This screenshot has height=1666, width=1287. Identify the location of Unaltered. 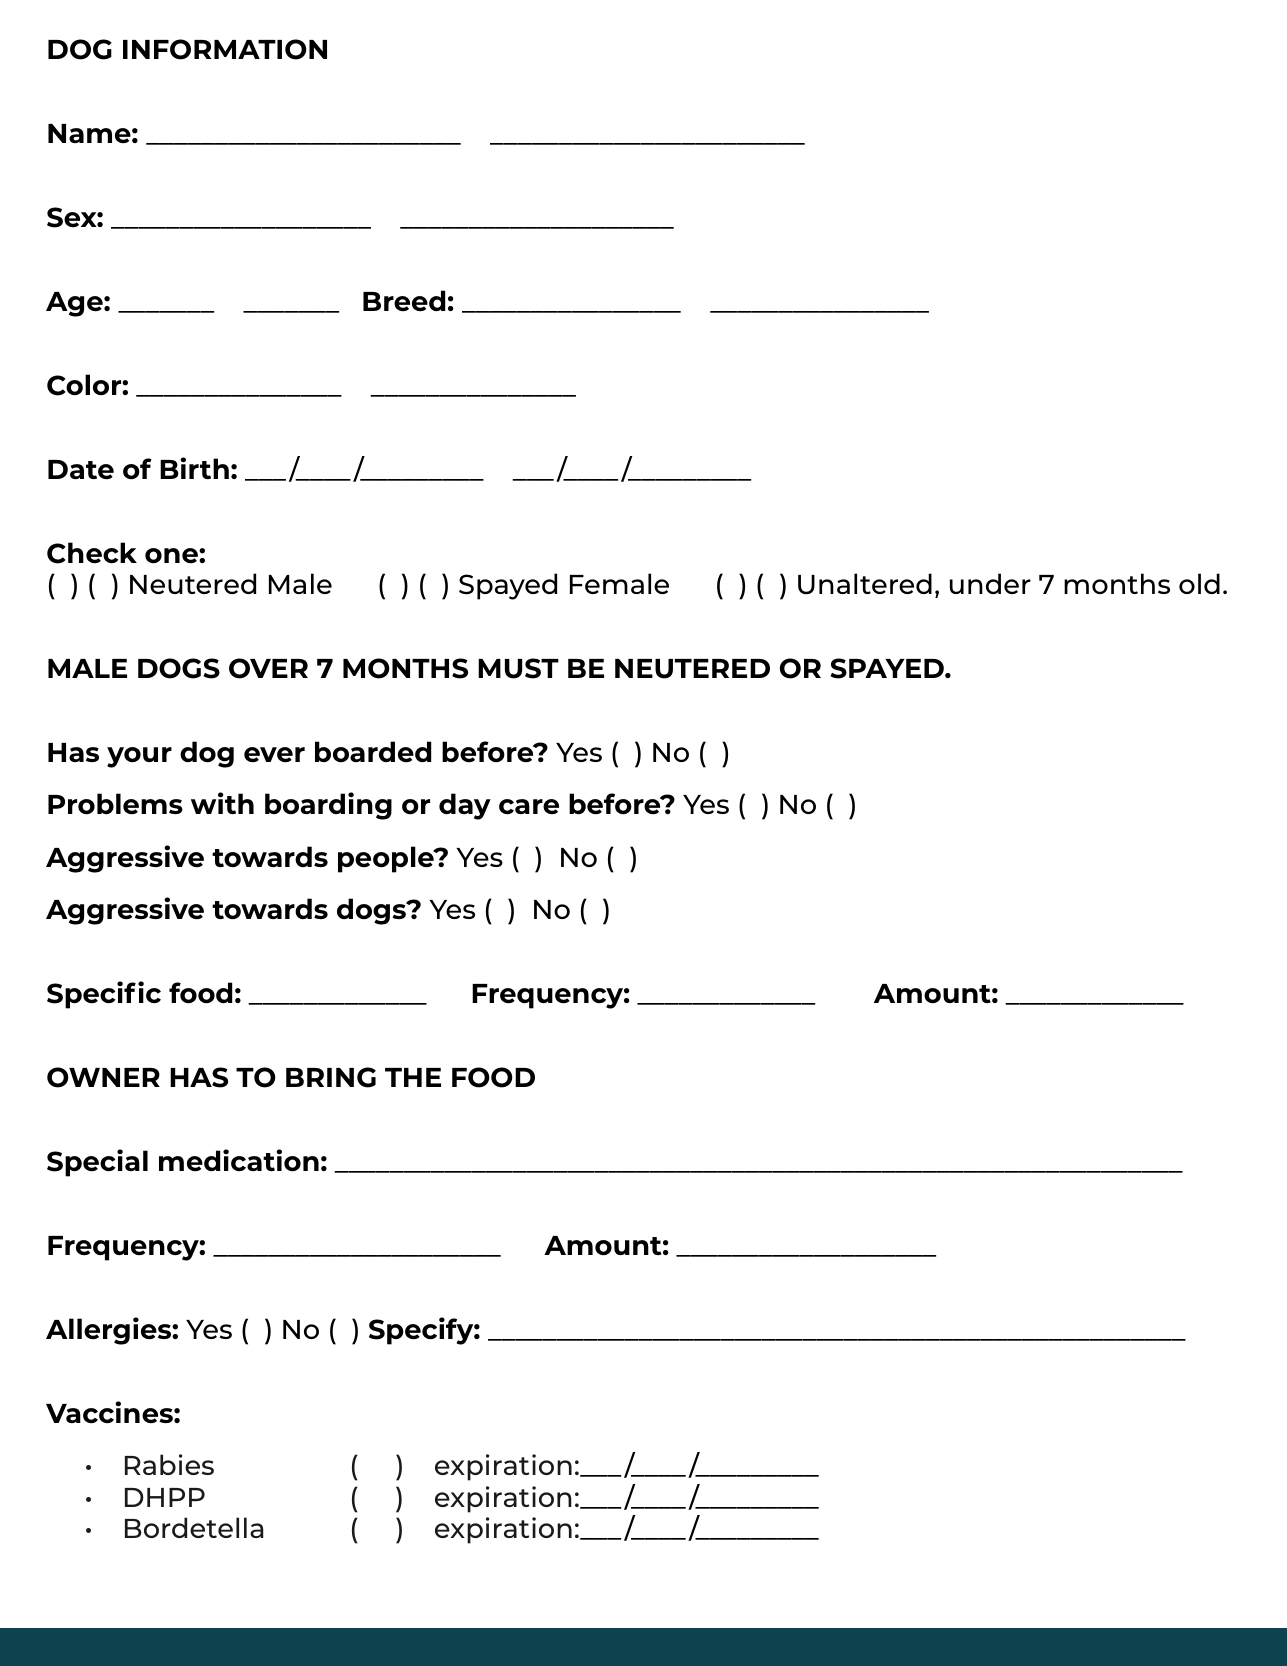
(865, 584).
